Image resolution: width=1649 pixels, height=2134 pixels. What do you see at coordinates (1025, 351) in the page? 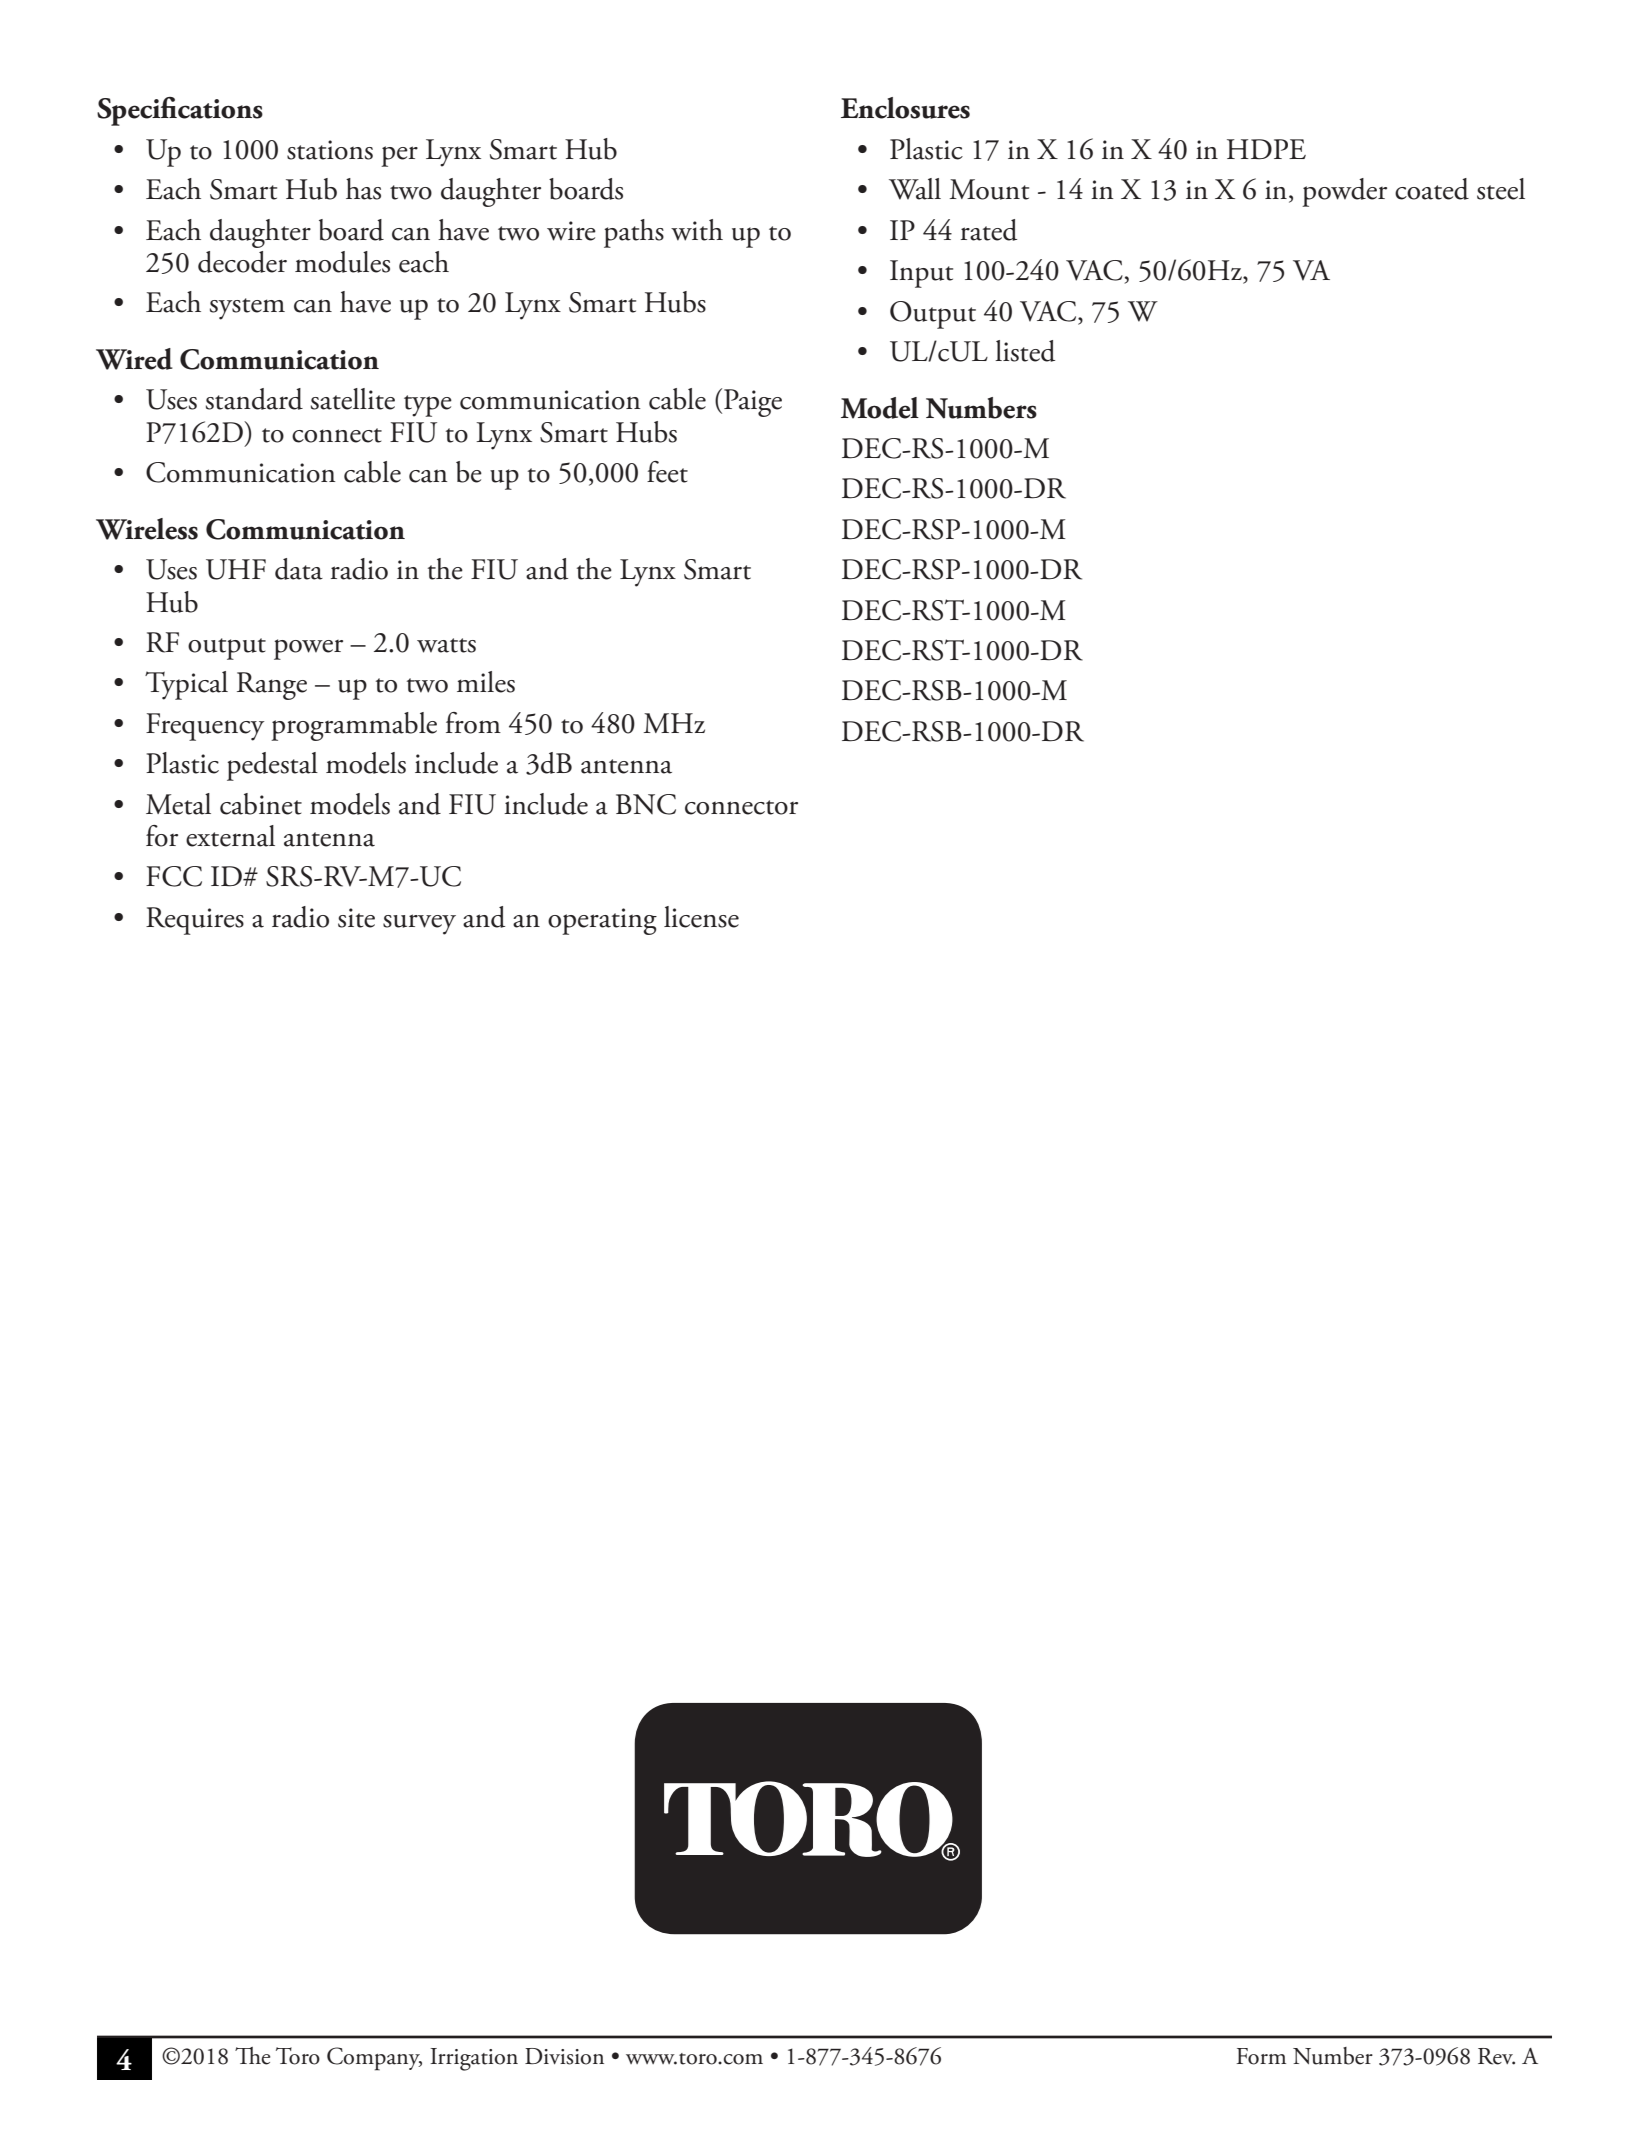
I see `listed` at bounding box center [1025, 351].
